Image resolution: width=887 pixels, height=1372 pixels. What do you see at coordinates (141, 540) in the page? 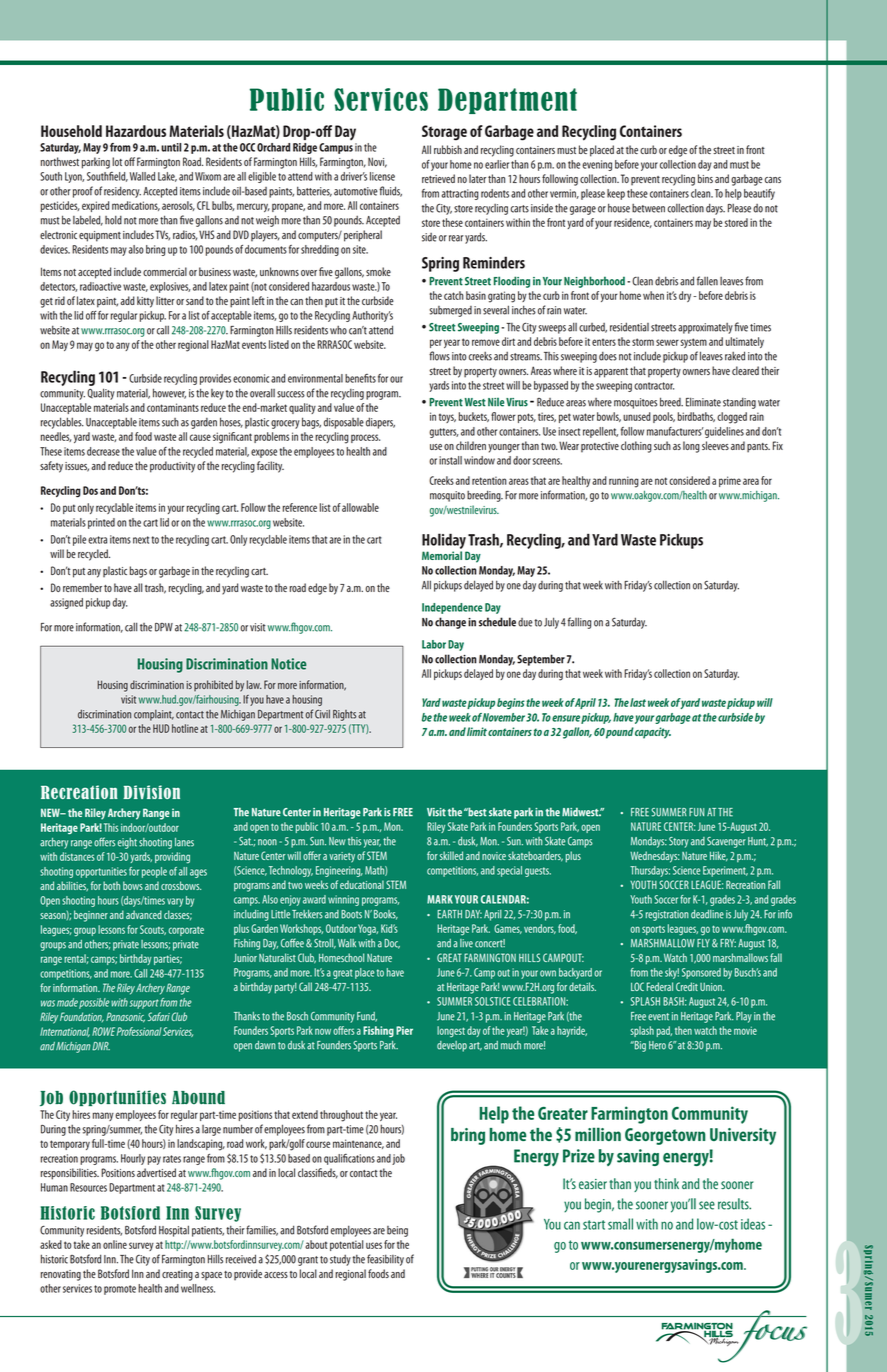
I see `next` at bounding box center [141, 540].
